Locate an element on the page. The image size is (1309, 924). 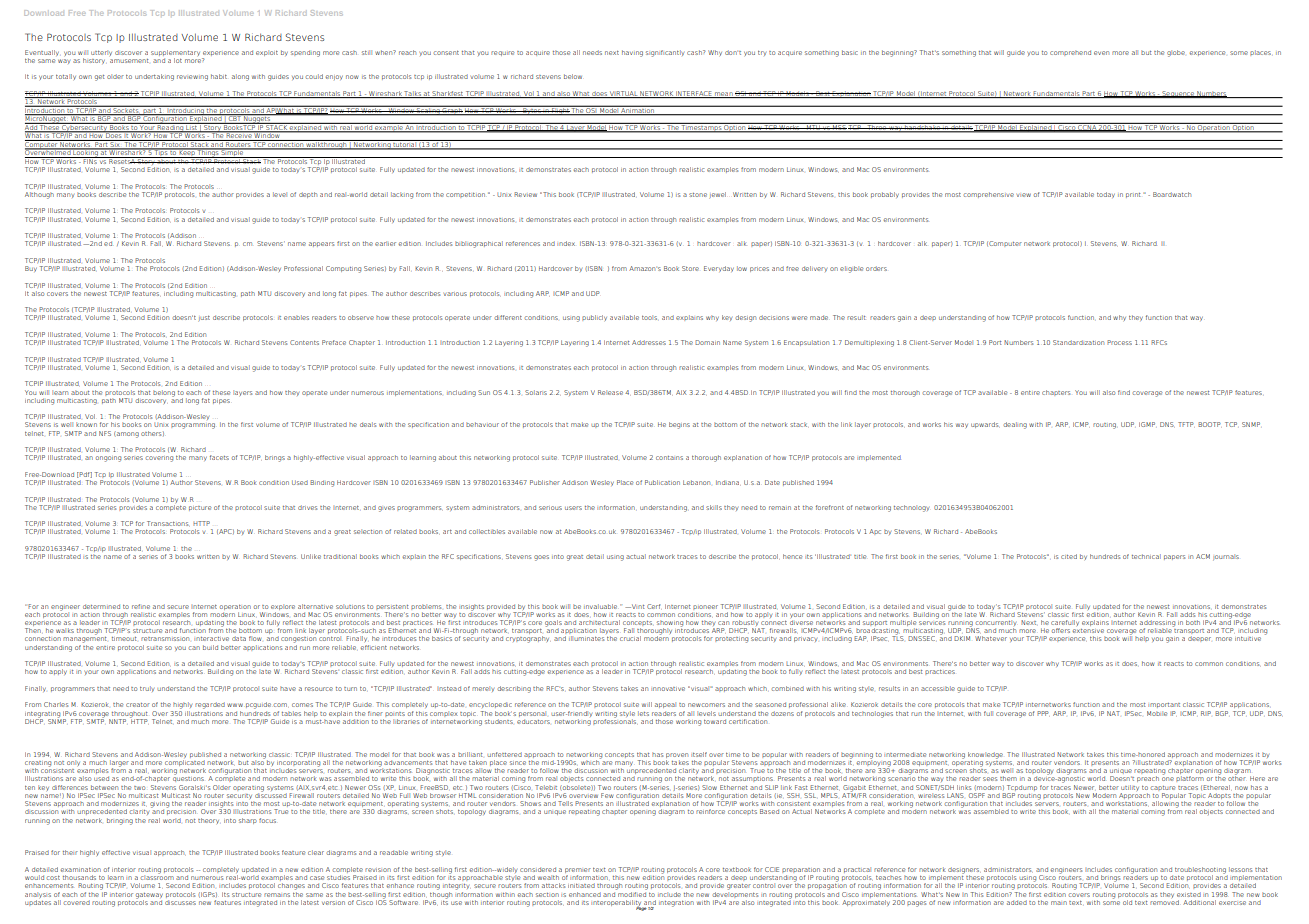
modified is located at coordinates (631, 893).
